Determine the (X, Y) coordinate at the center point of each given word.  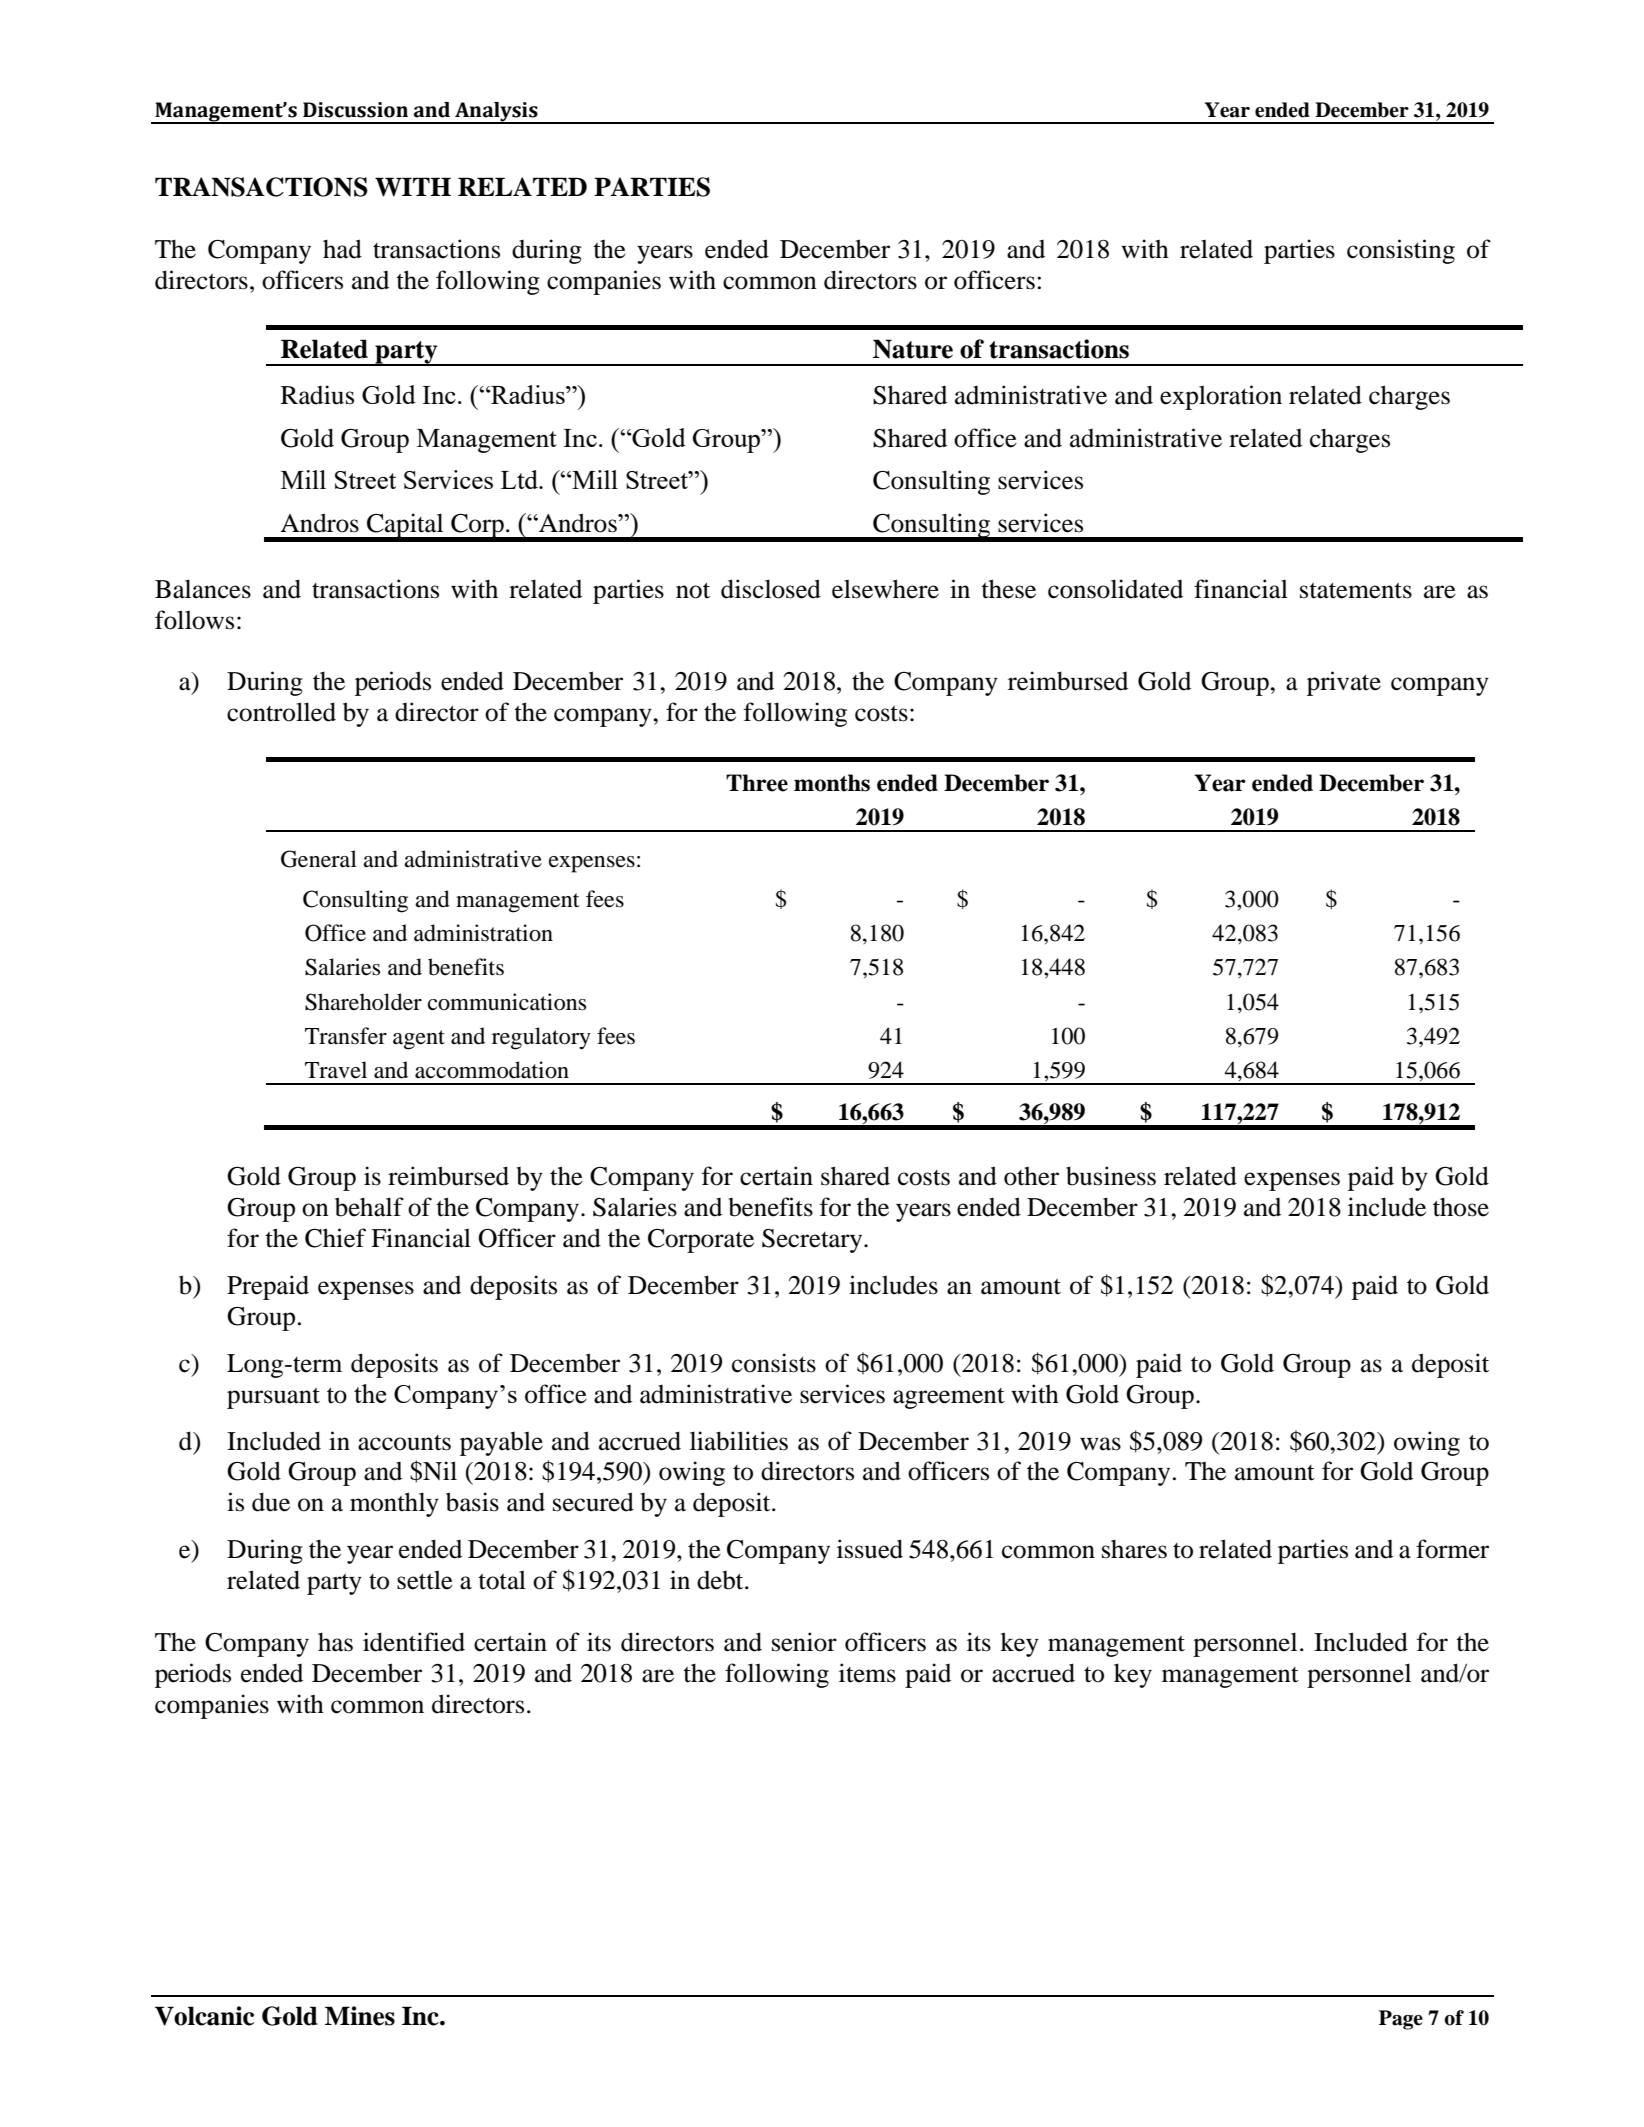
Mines (360, 2016)
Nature (913, 349)
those (1461, 1207)
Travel (336, 1070)
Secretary (813, 1241)
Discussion (355, 110)
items (867, 1673)
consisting (1401, 251)
